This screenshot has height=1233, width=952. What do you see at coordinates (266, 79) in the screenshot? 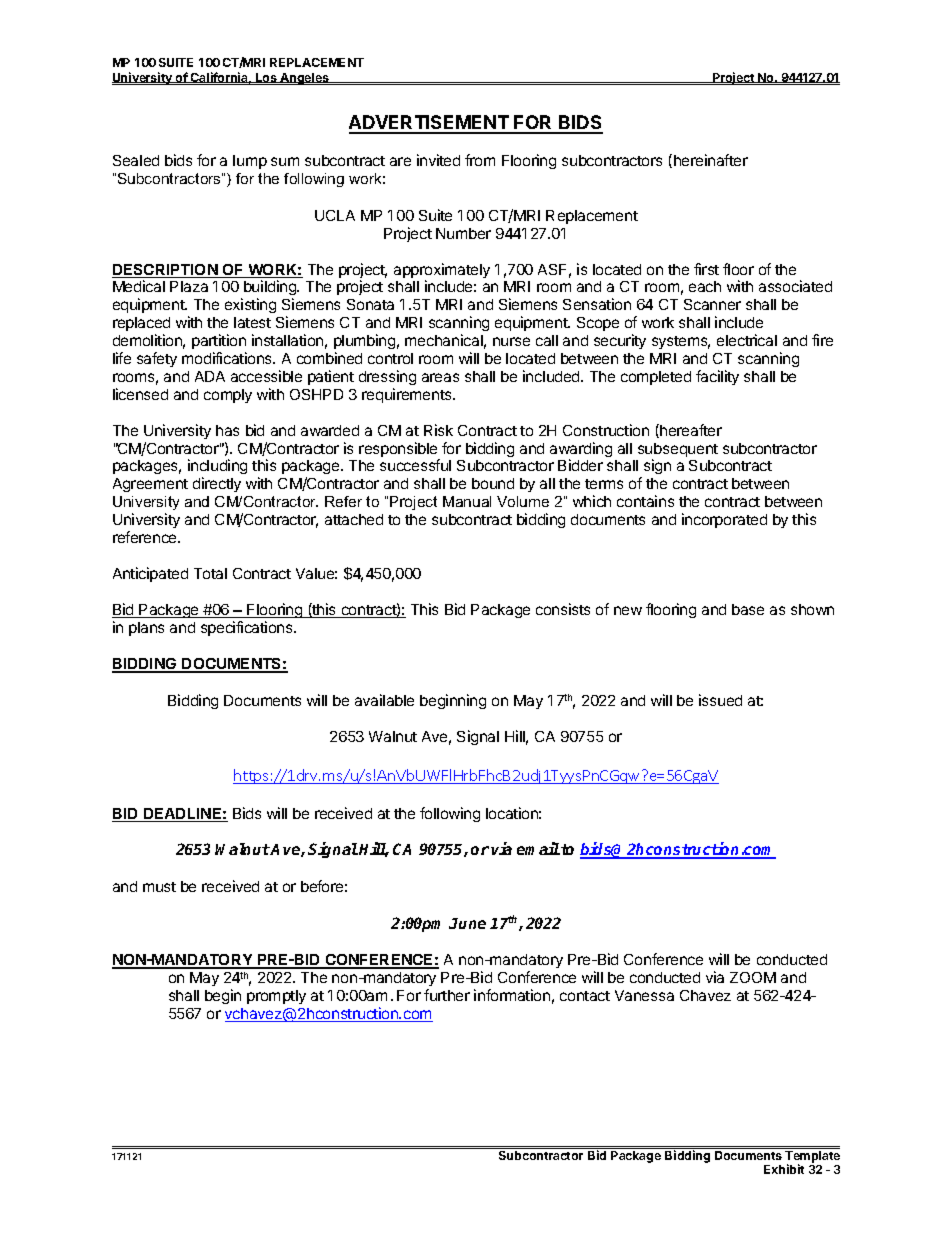
I see `Los` at bounding box center [266, 79].
